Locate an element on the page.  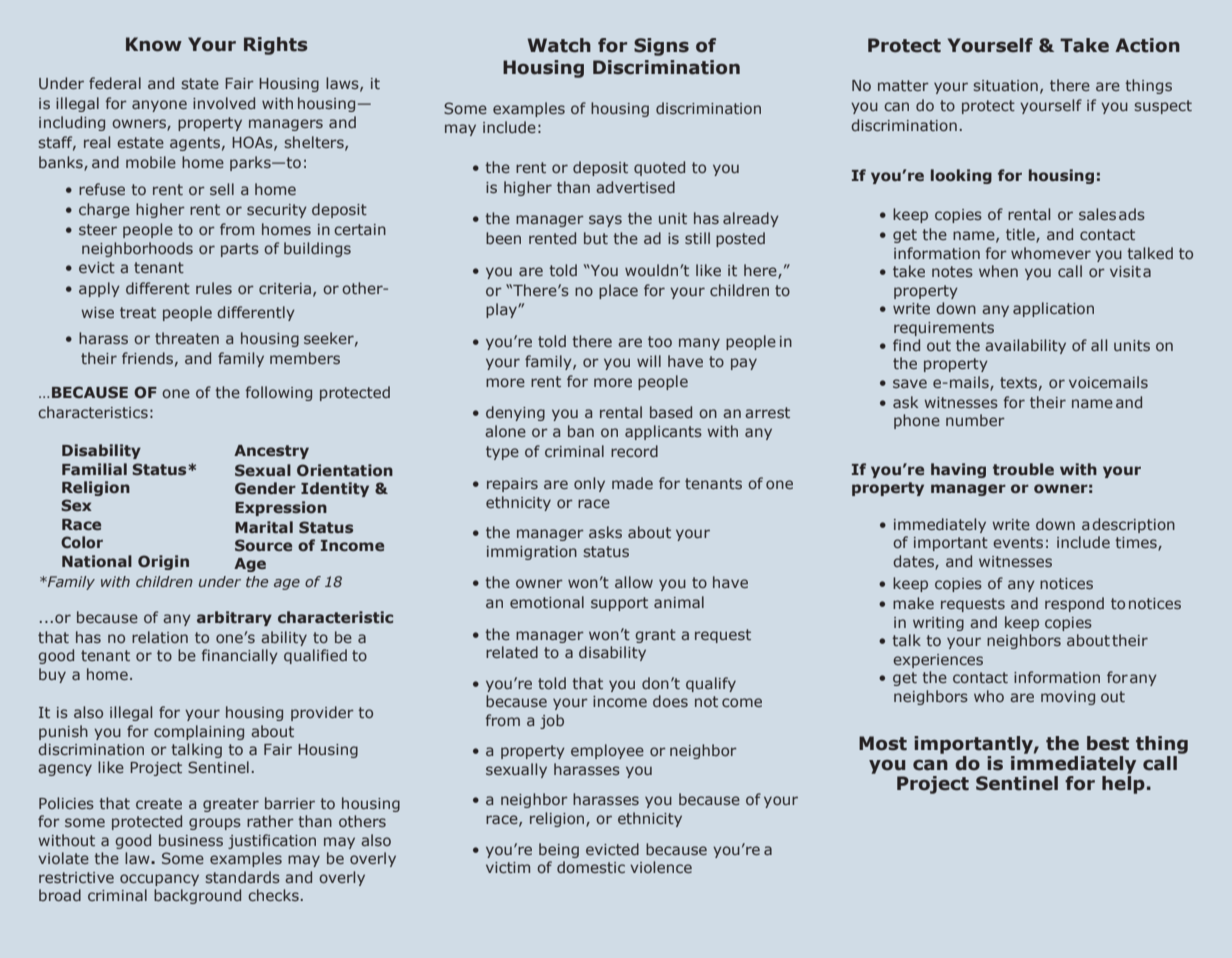
help is located at coordinates (1123, 783).
